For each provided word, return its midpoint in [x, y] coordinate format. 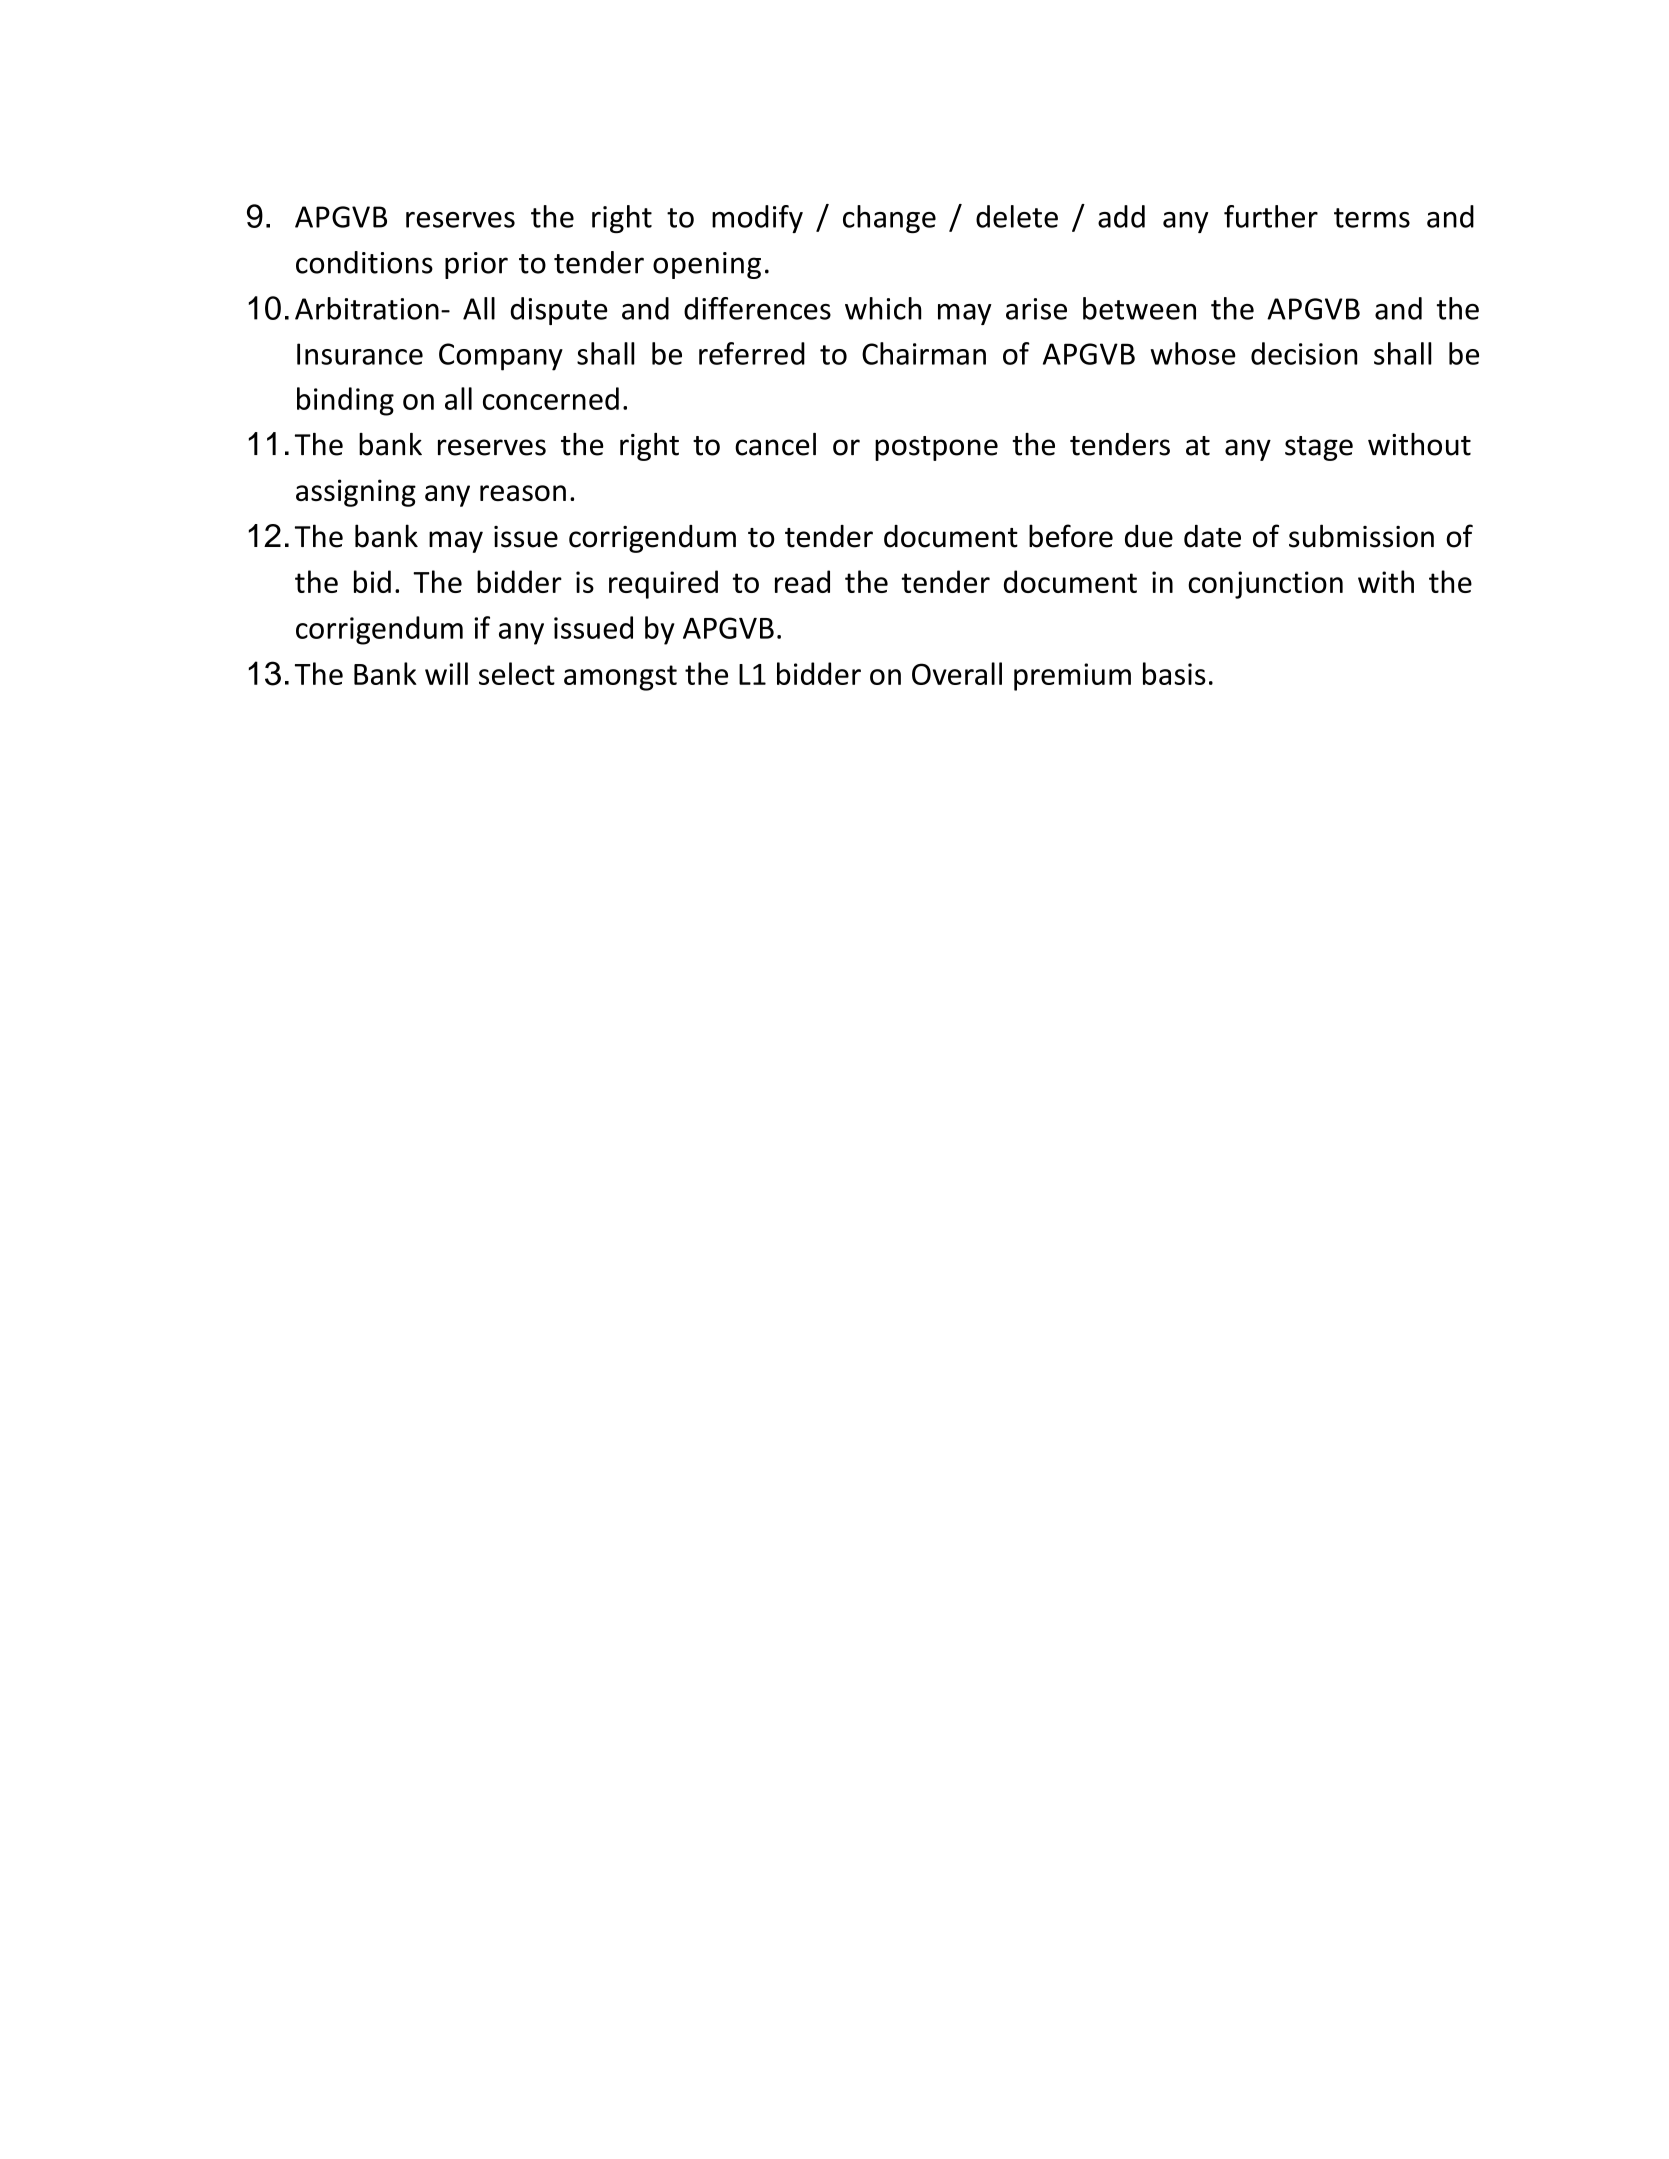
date [1212, 536]
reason [523, 493]
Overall [957, 673]
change [889, 219]
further [1271, 216]
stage [1319, 448]
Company [501, 357]
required [663, 584]
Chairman [924, 353]
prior [476, 265]
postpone [936, 448]
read [802, 581]
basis [1174, 673]
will [446, 673]
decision [1304, 353]
